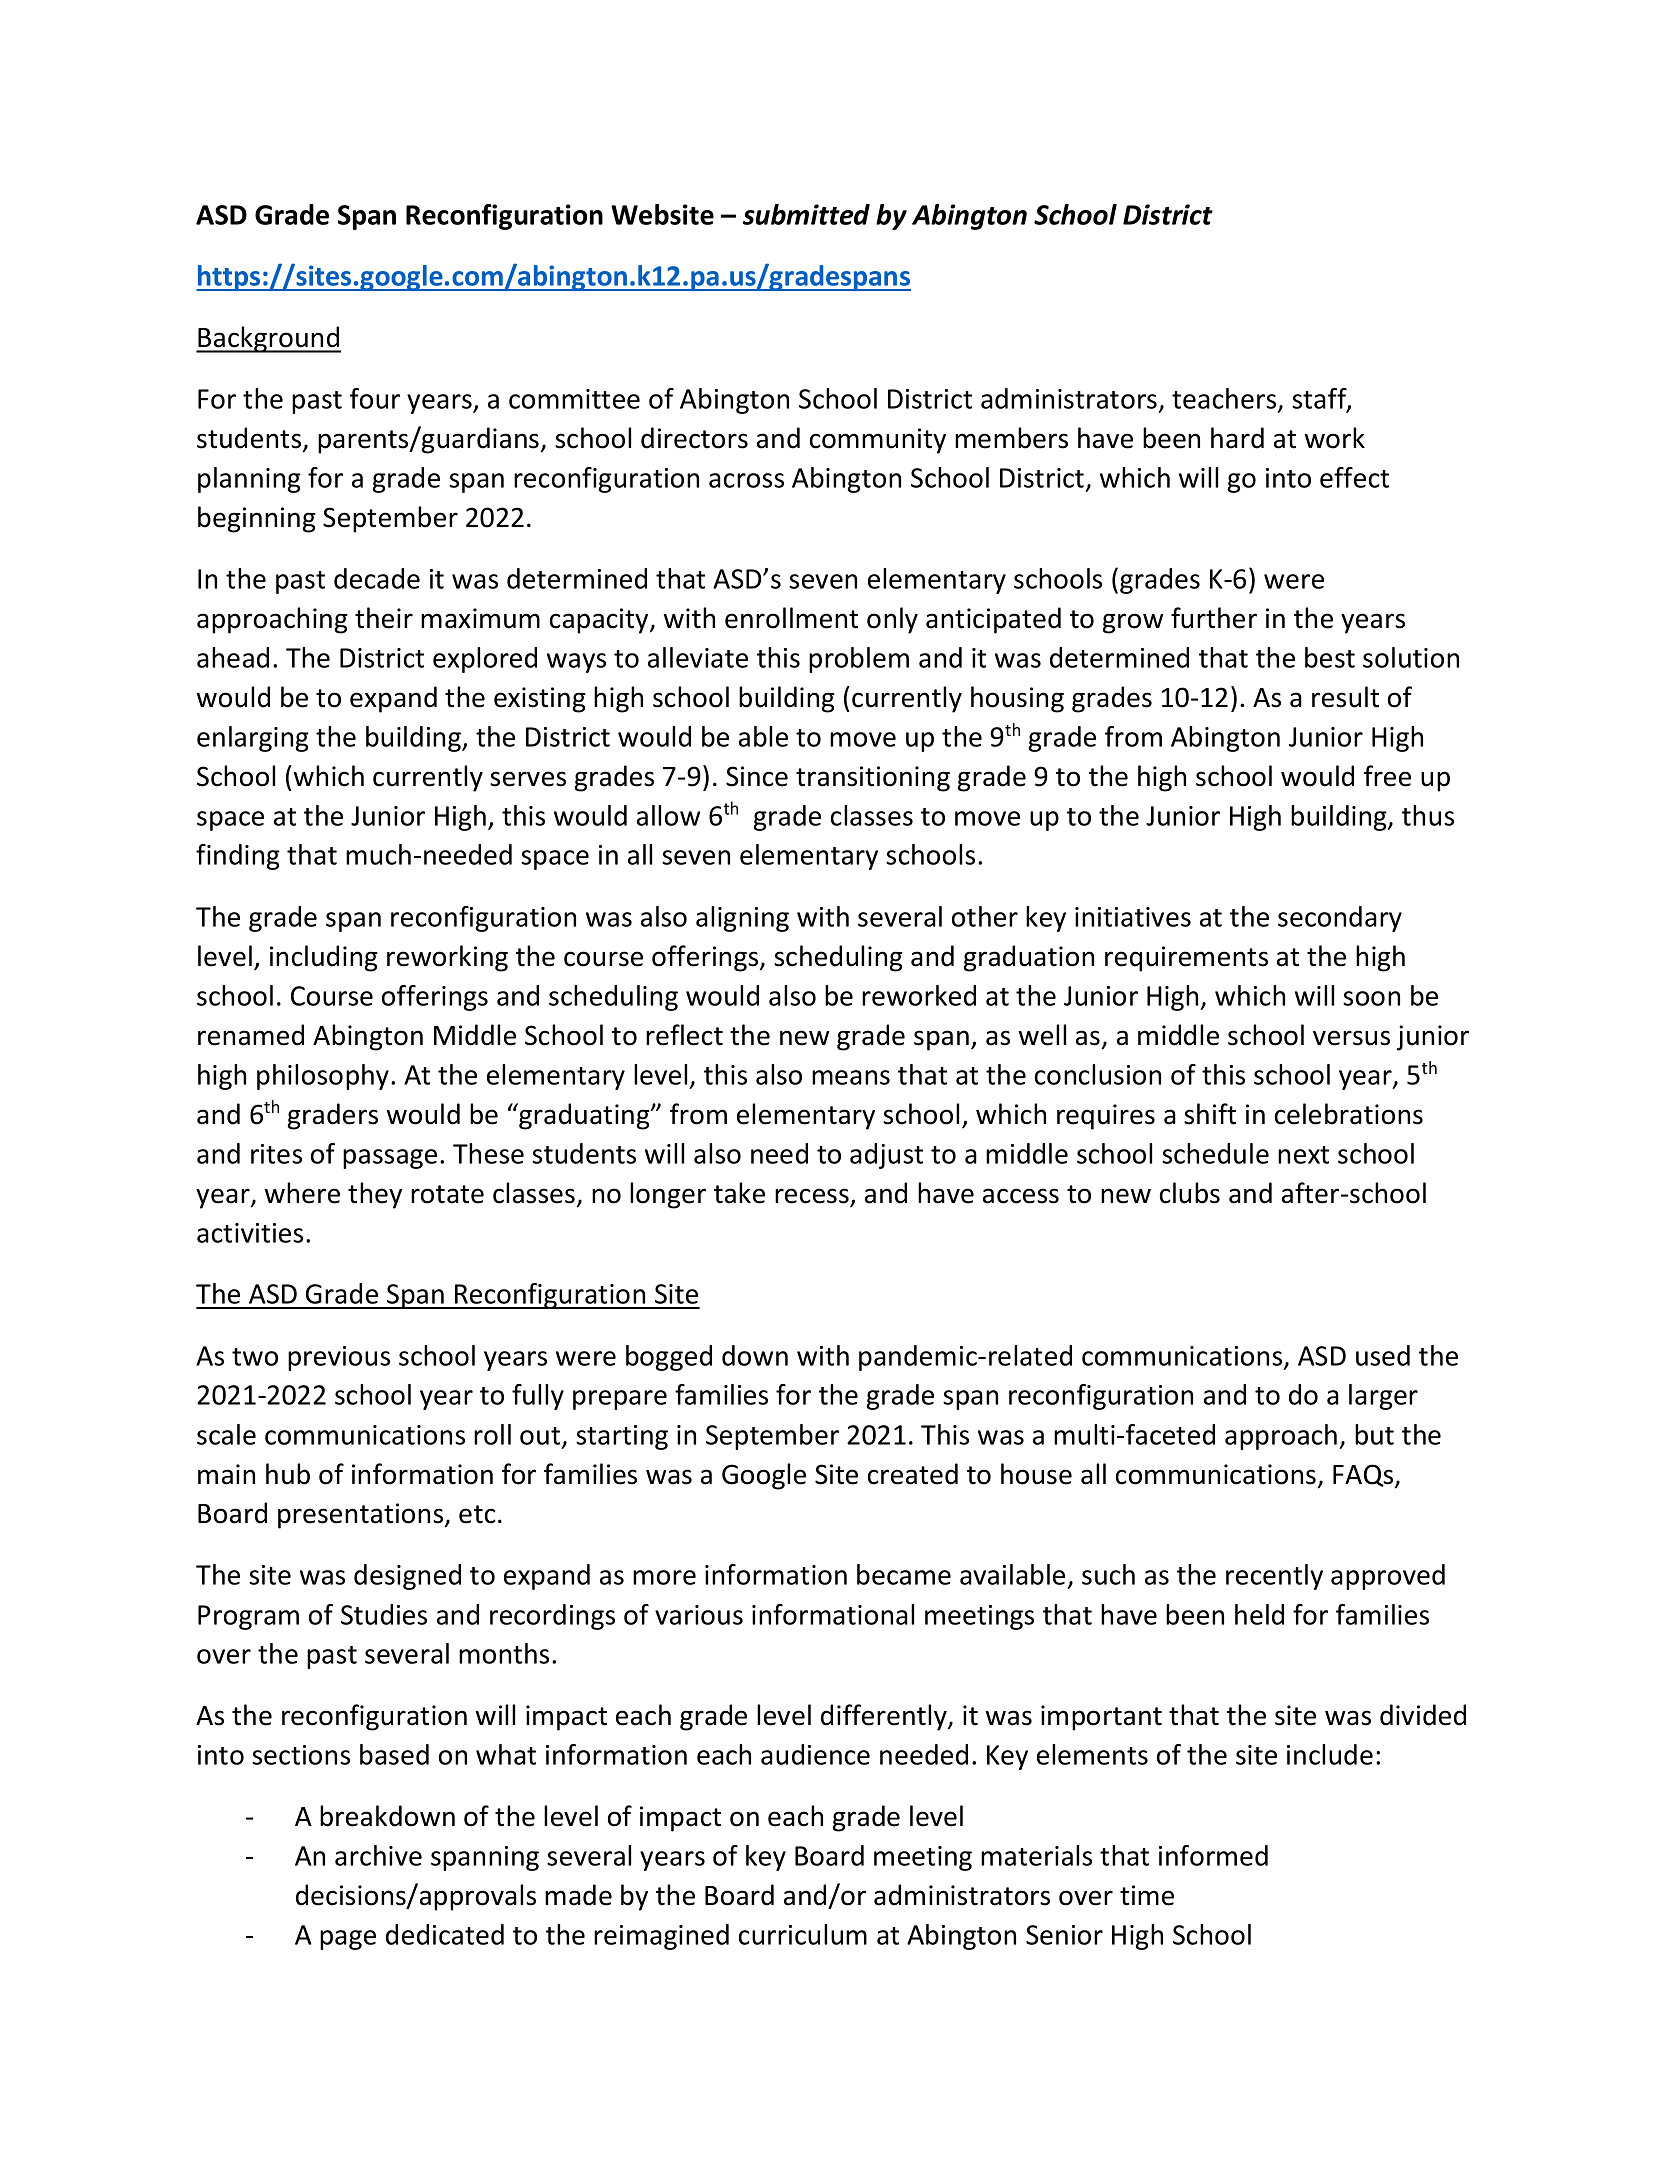 The height and width of the image is (2160, 1669). I want to click on archive, so click(378, 1855).
